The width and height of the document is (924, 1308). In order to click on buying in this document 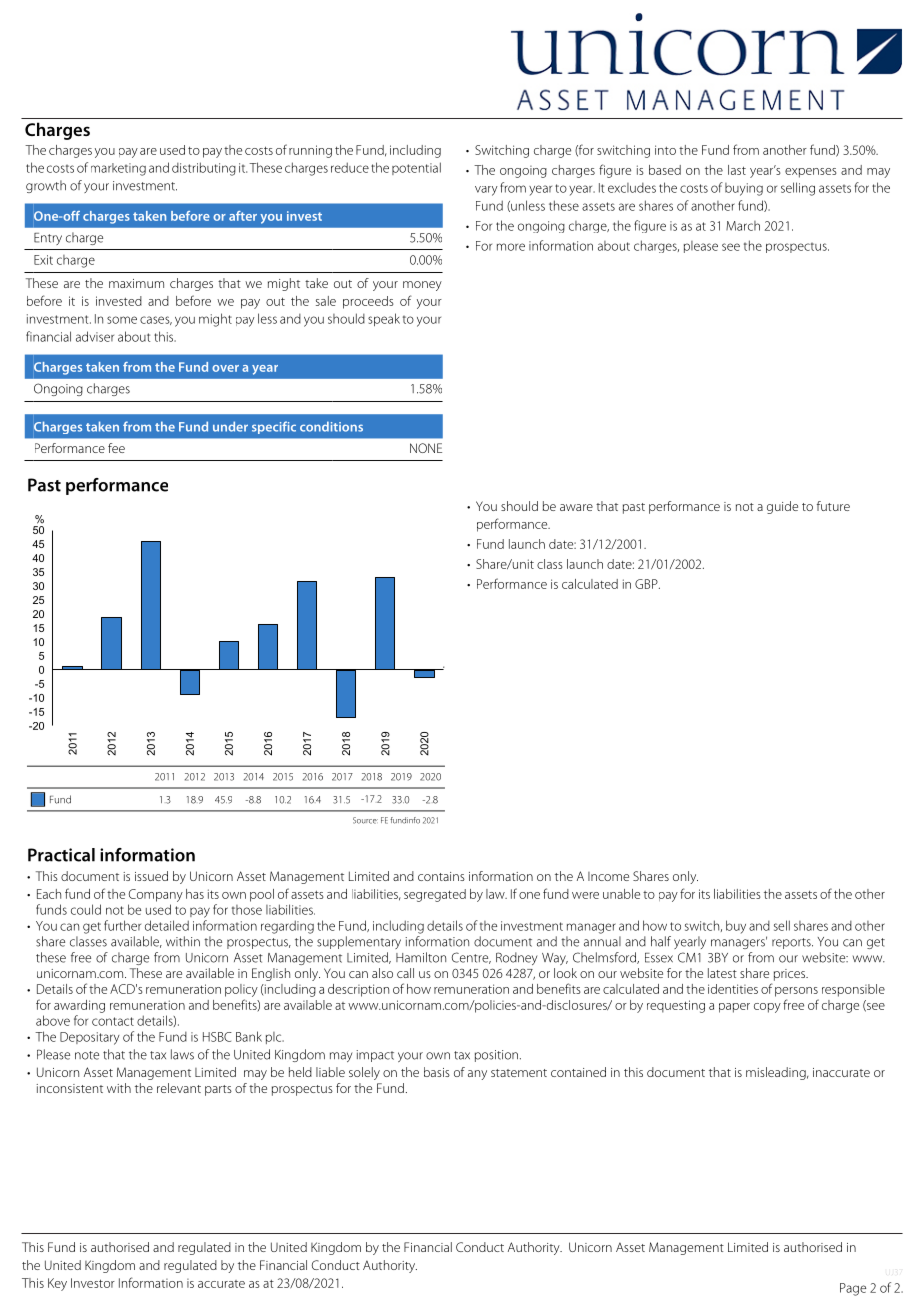, I will do `click(744, 189)`.
